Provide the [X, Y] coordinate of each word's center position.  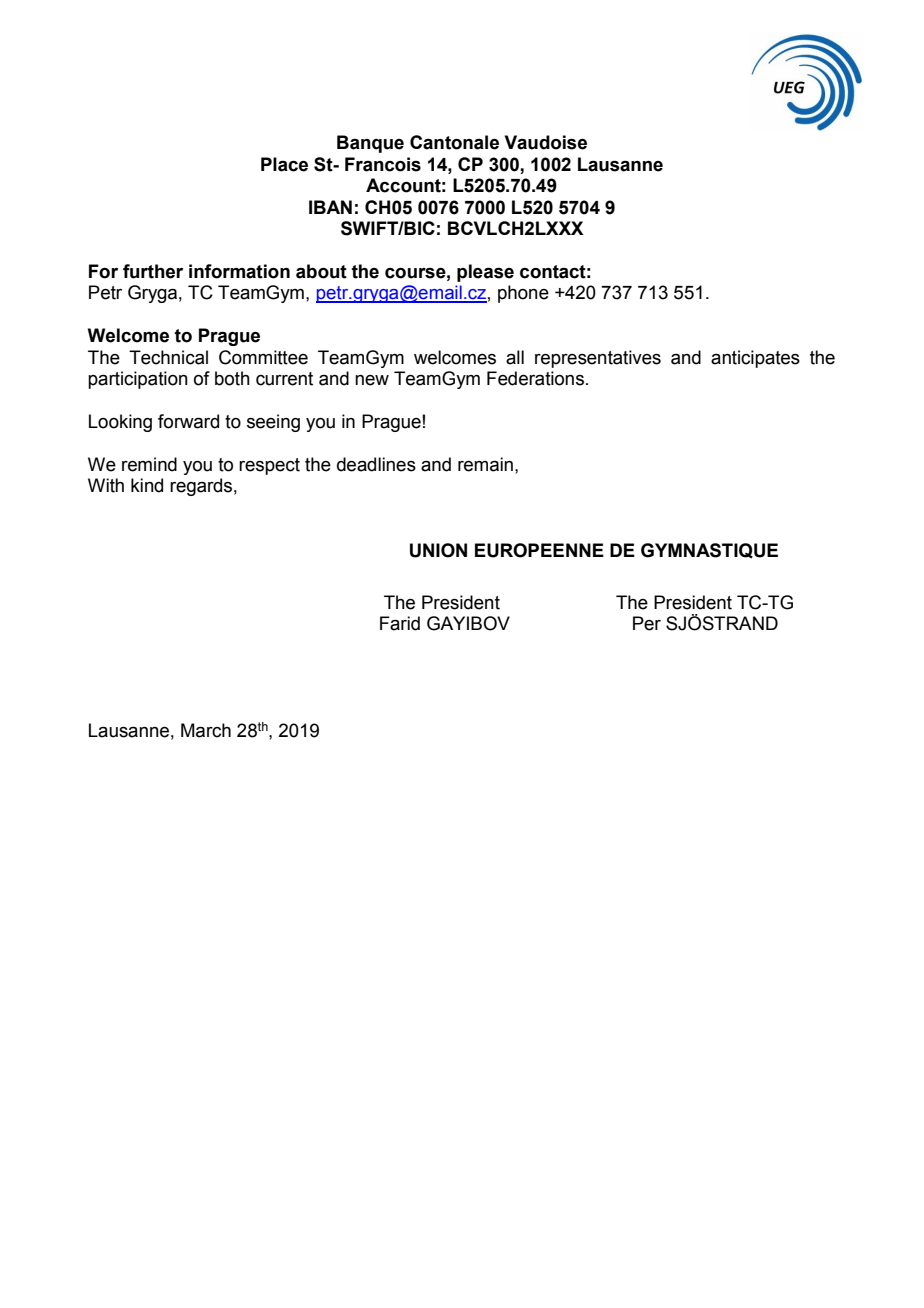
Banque [370, 144]
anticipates [755, 359]
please [485, 273]
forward [188, 421]
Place [284, 164]
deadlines [376, 464]
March [206, 730]
